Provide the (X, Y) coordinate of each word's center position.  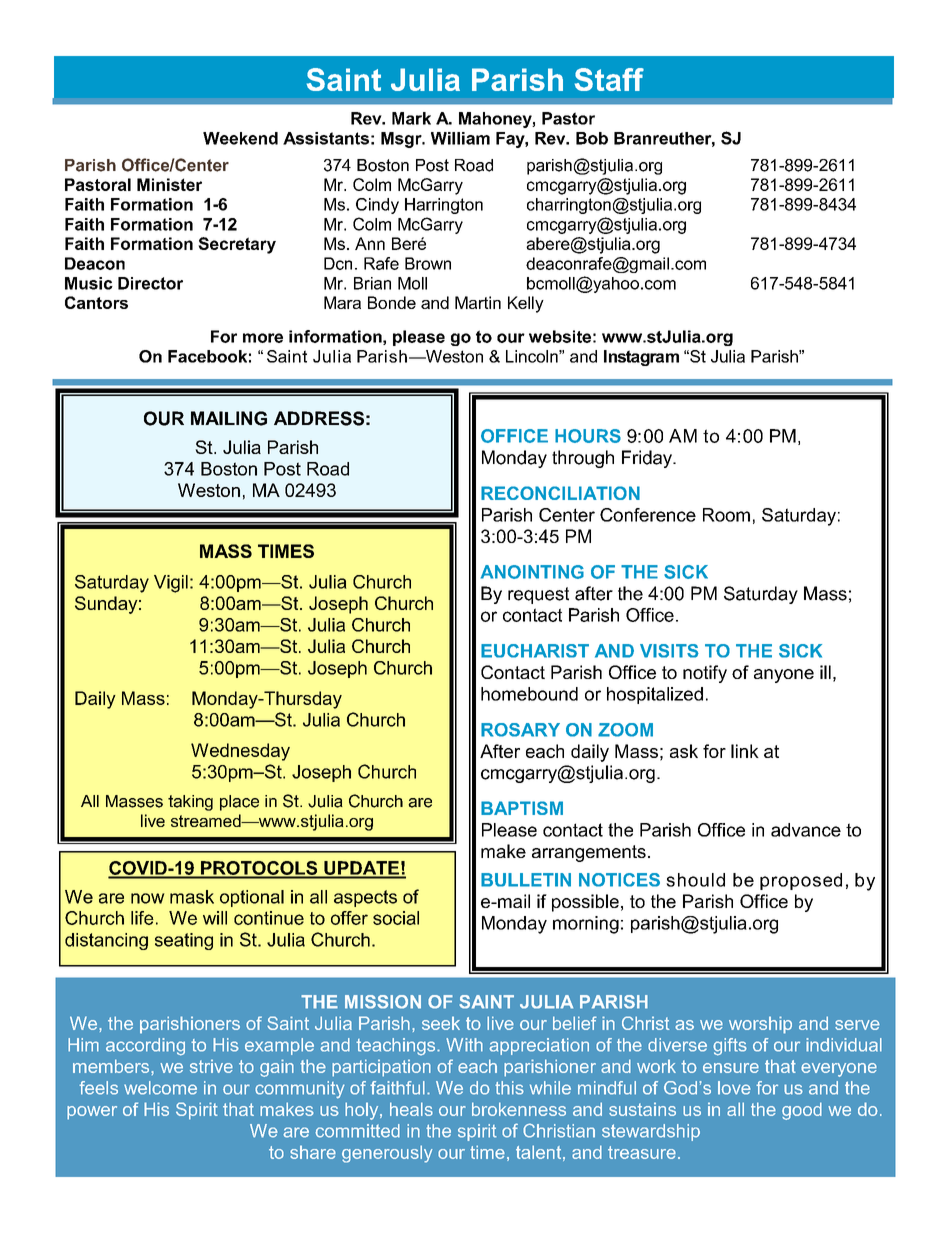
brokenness (519, 1109)
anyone (784, 676)
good (802, 1111)
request (538, 595)
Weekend (240, 138)
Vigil (171, 584)
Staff (609, 79)
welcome (160, 1088)
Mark (411, 118)
